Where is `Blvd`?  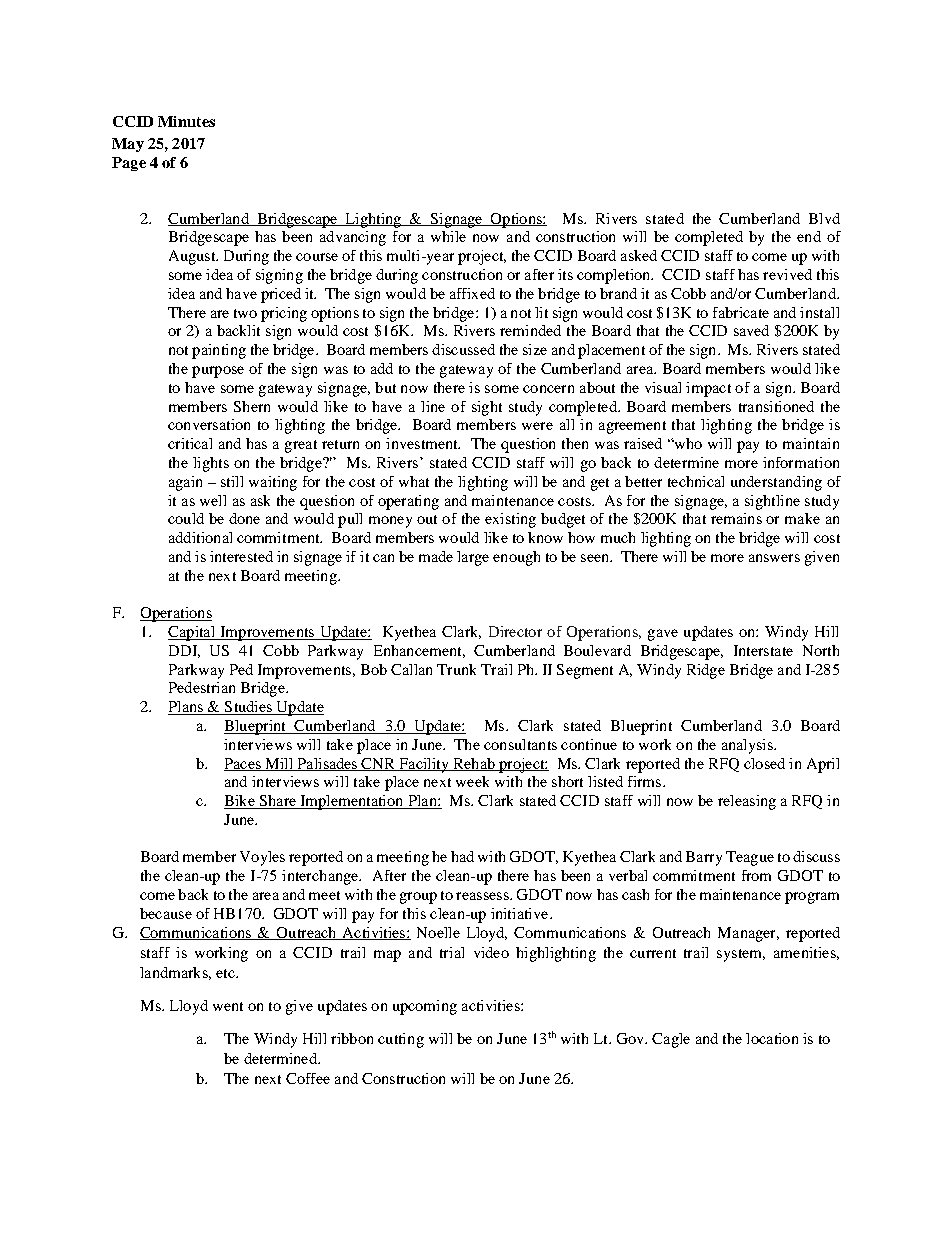 Blvd is located at coordinates (824, 218).
